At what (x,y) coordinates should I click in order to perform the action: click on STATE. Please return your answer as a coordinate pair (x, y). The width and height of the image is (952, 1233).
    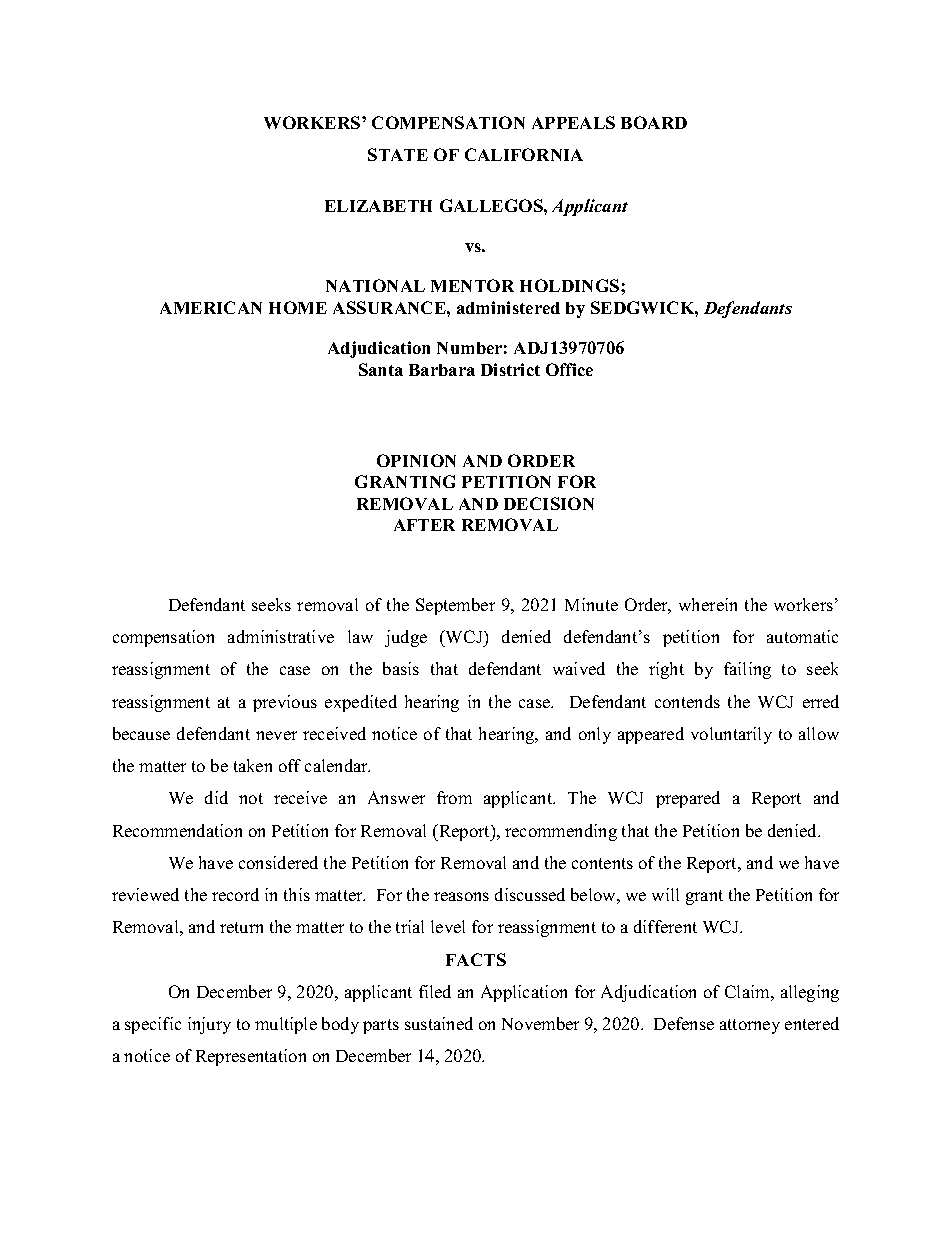
    Looking at the image, I should click on (398, 154).
